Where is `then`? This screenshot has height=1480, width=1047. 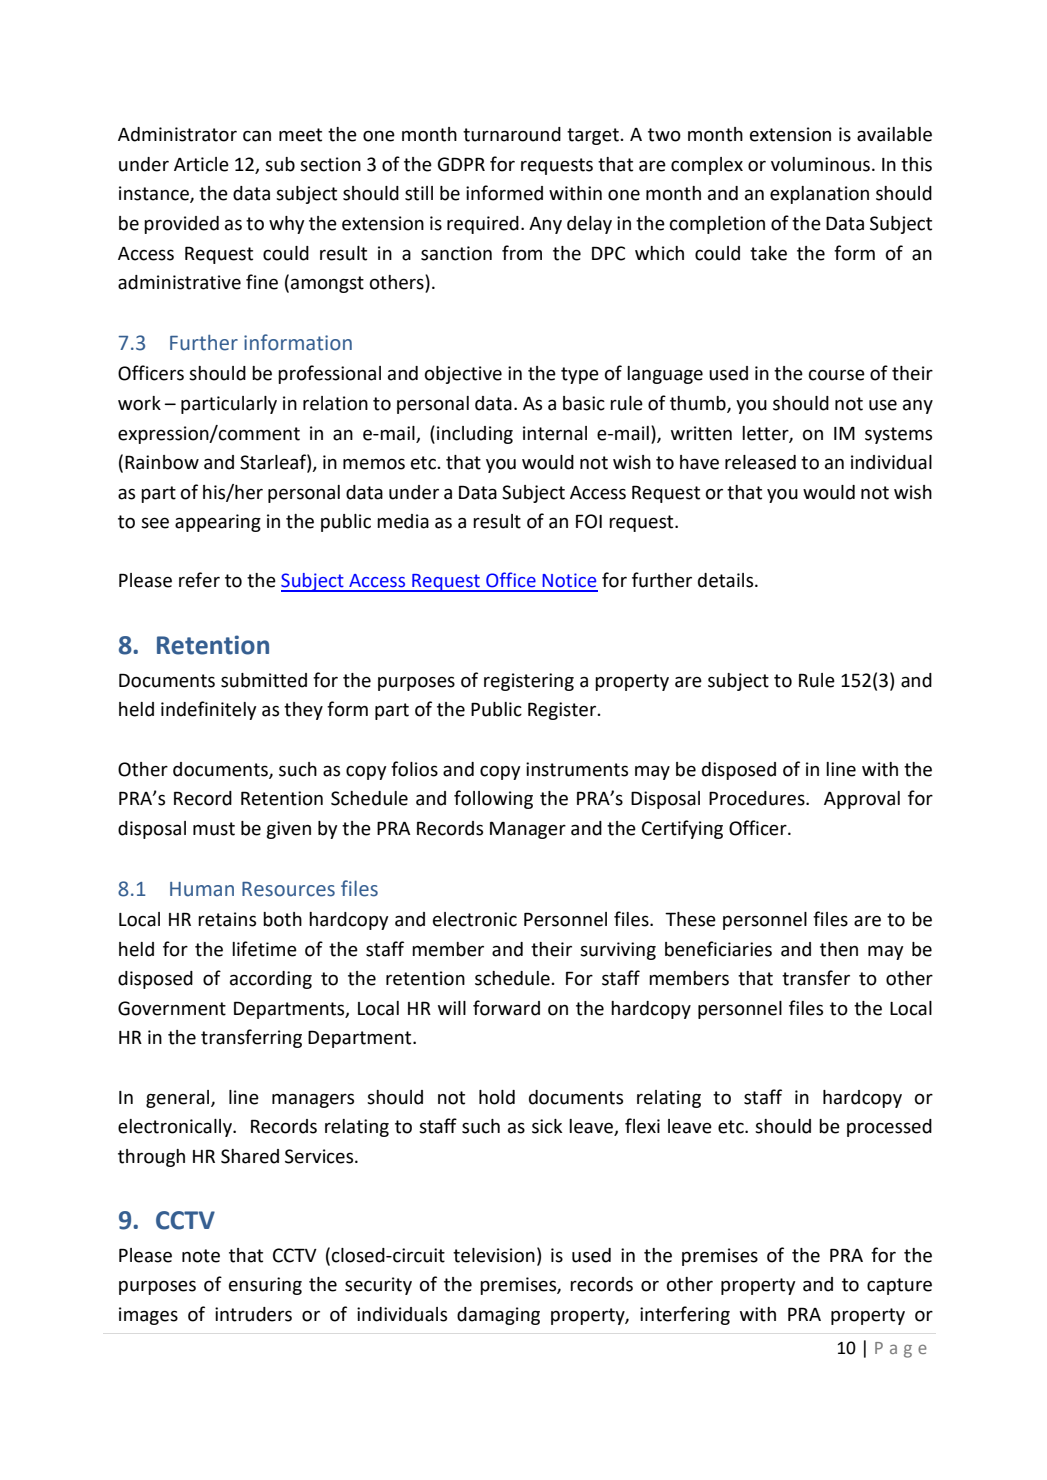
then is located at coordinates (839, 949).
